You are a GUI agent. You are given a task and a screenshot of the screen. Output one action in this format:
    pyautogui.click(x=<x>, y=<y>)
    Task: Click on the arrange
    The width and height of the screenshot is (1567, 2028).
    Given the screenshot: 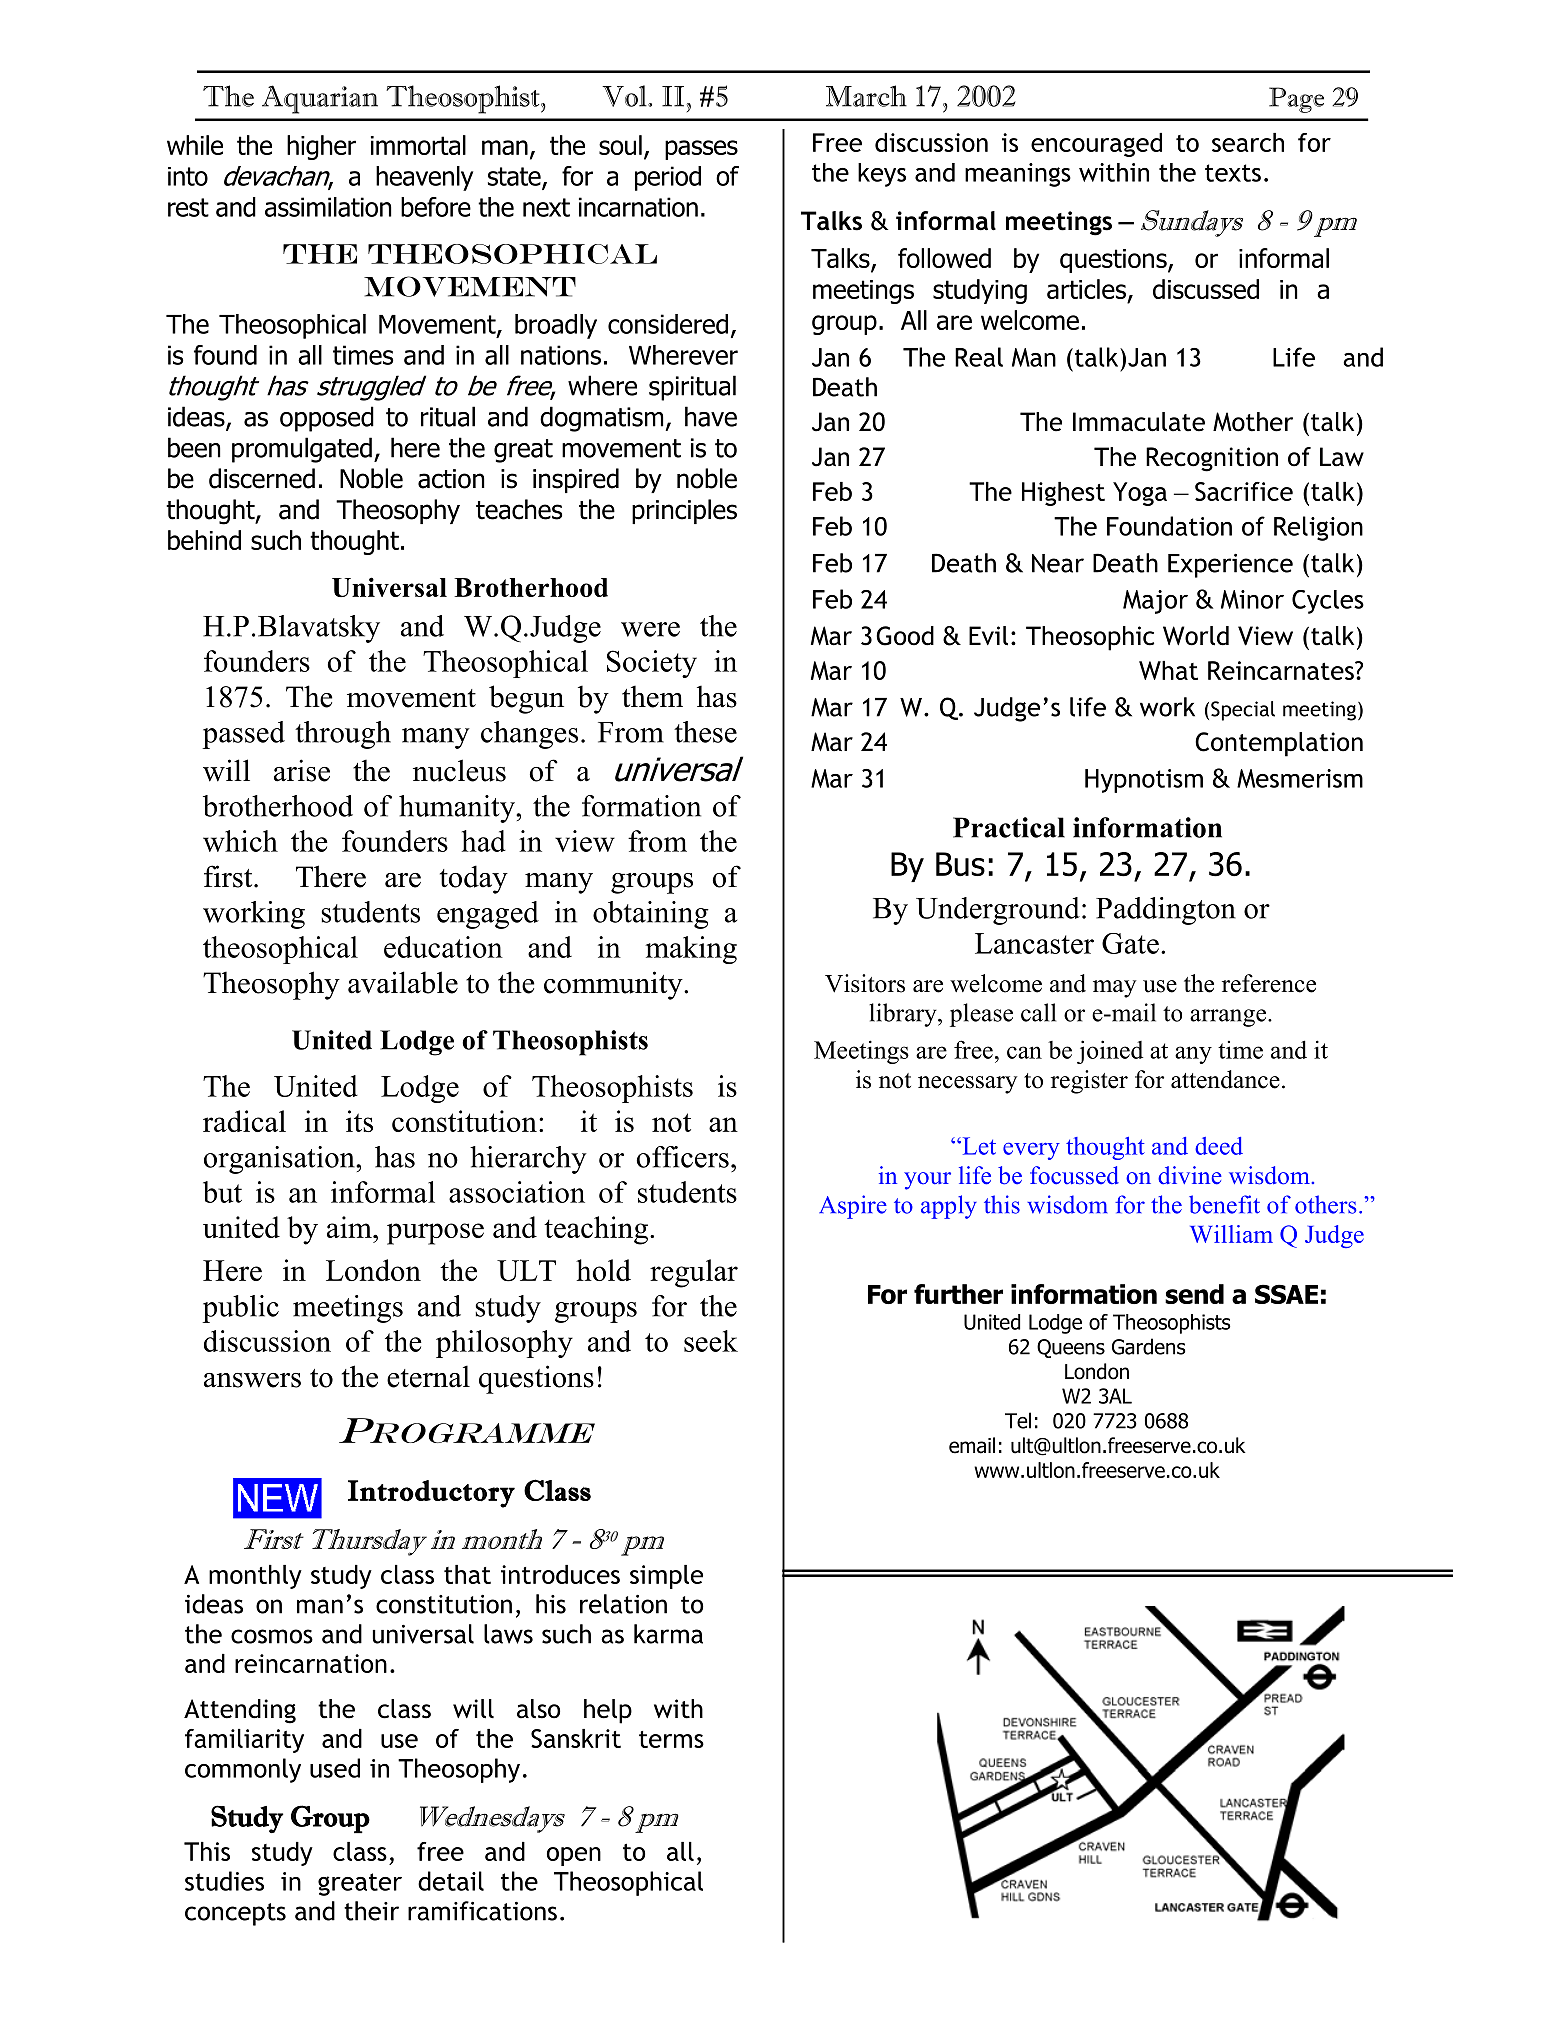 What is the action you would take?
    pyautogui.click(x=1229, y=1018)
